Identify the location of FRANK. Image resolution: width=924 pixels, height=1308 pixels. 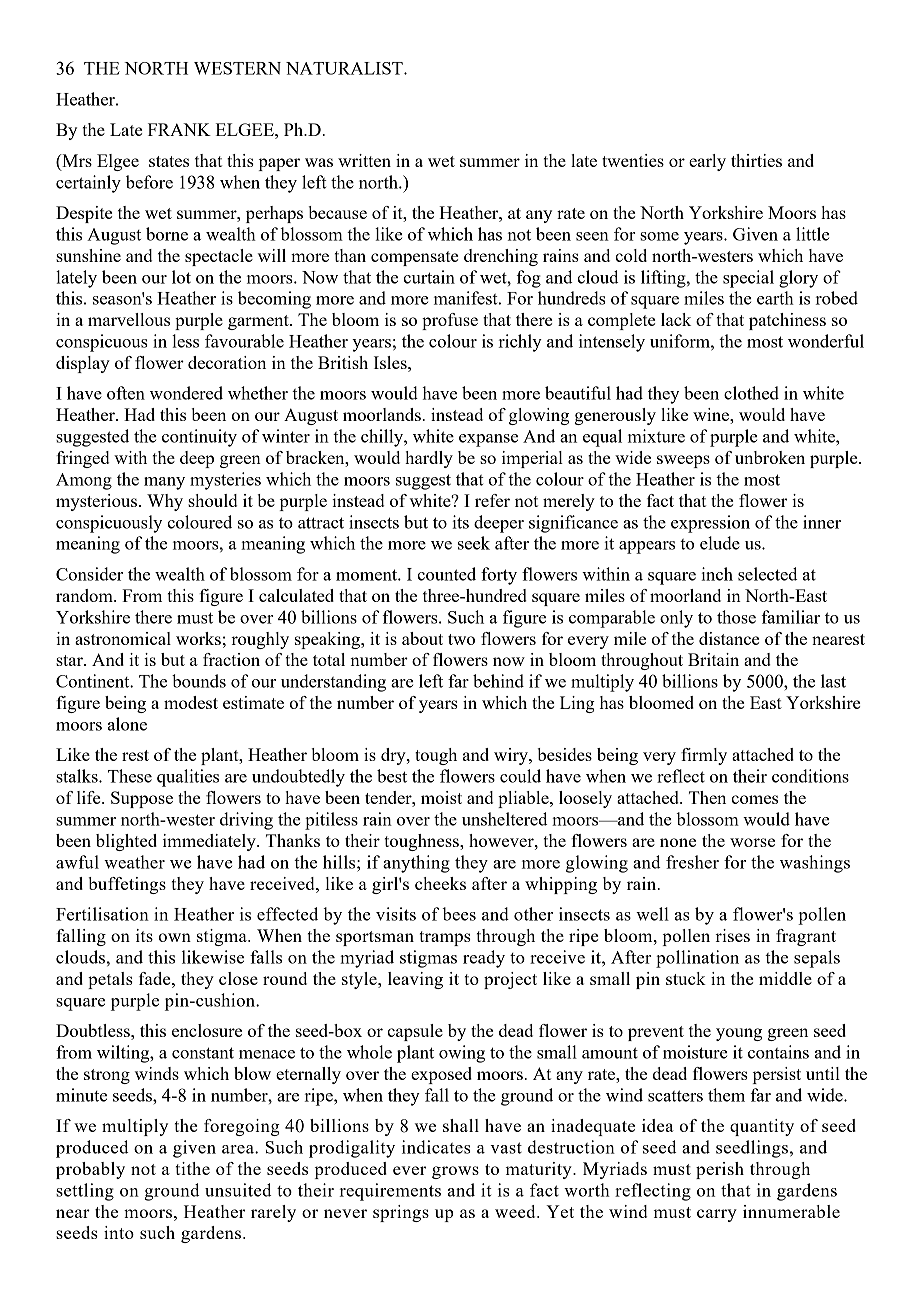
(179, 129).
